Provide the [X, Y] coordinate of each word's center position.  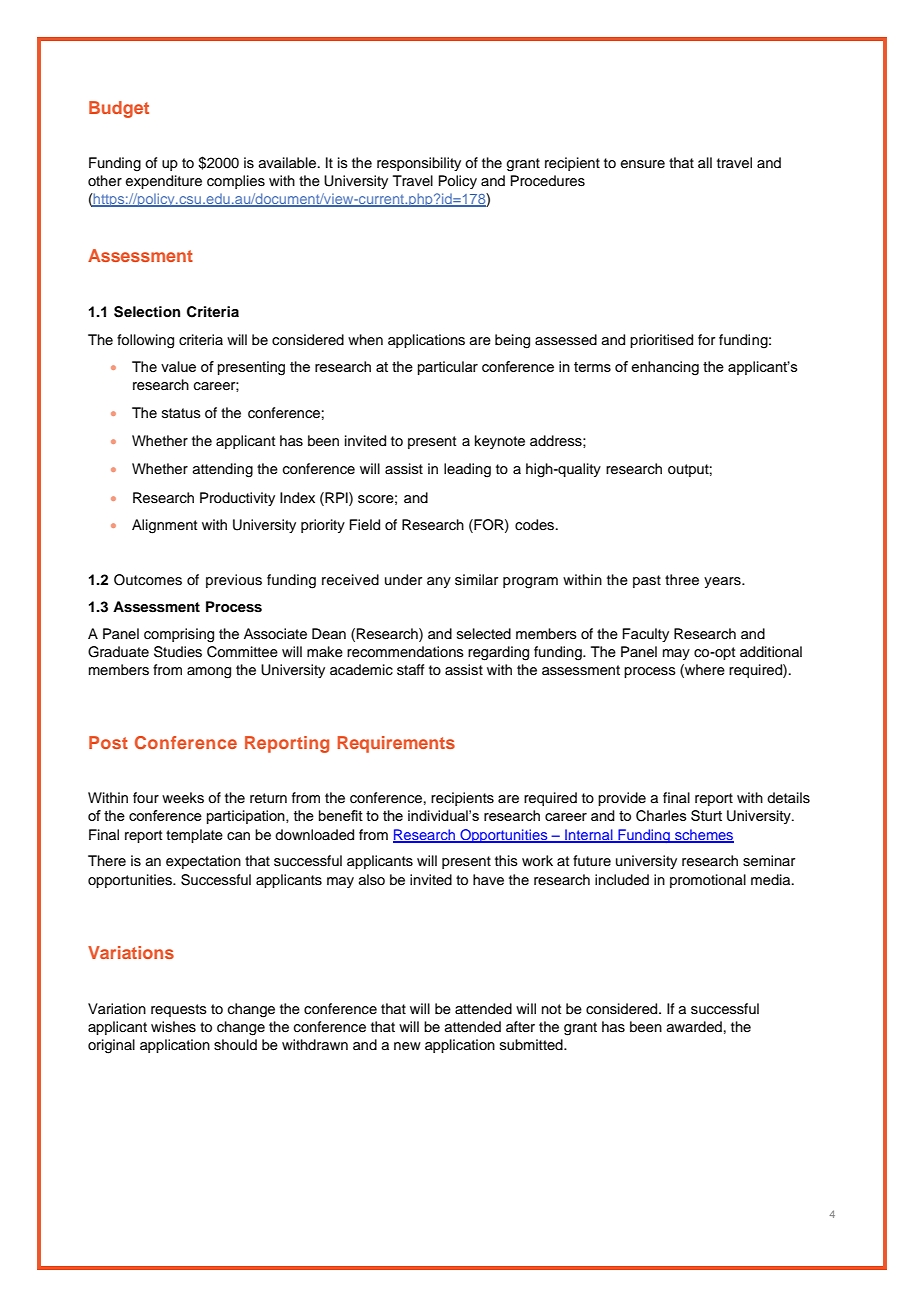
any [439, 582]
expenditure [164, 182]
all [705, 162]
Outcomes [148, 580]
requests [179, 1010]
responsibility [419, 164]
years [723, 582]
